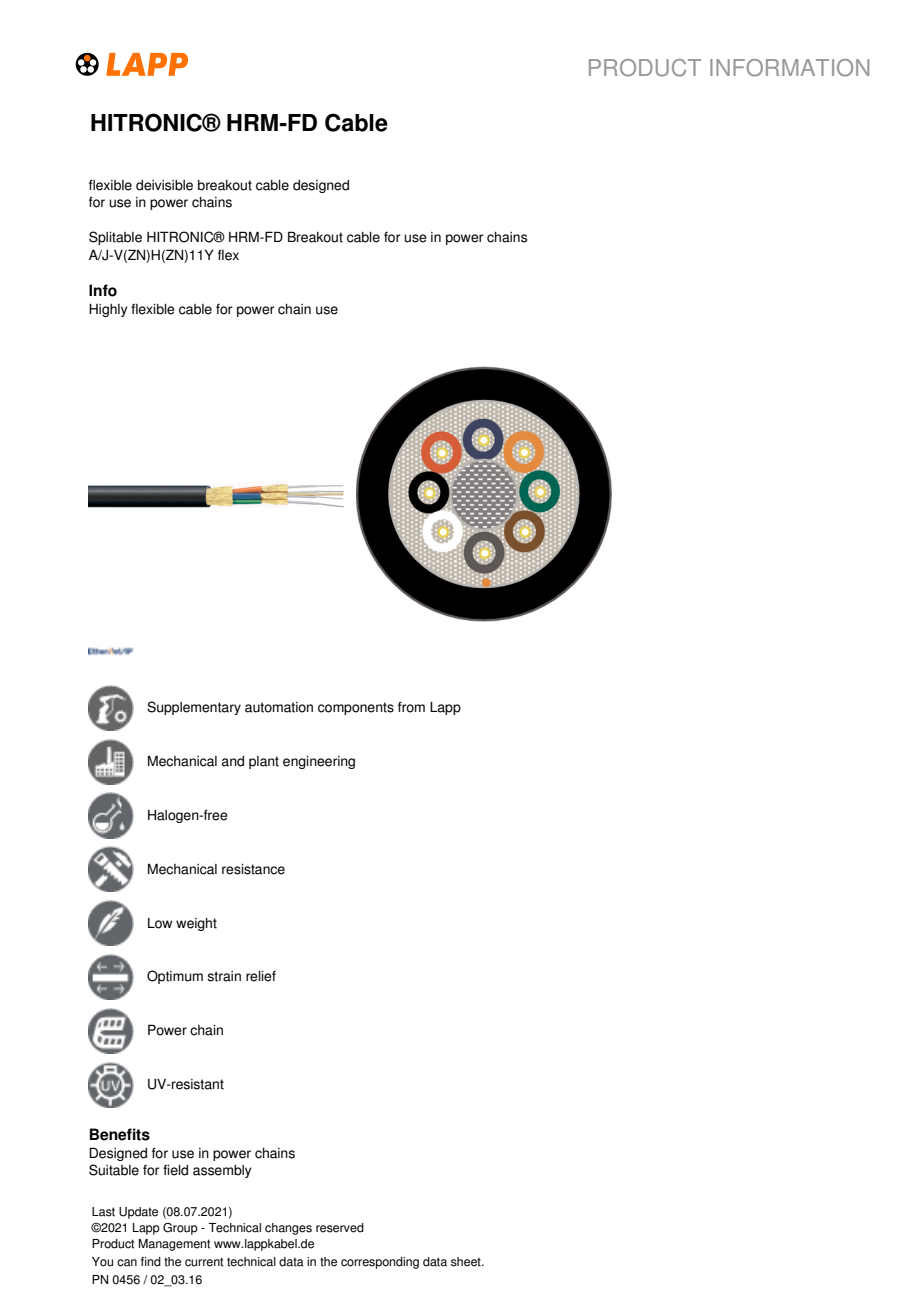 This screenshot has width=924, height=1308. Describe the element at coordinates (356, 708) in the screenshot. I see `components` at that location.
